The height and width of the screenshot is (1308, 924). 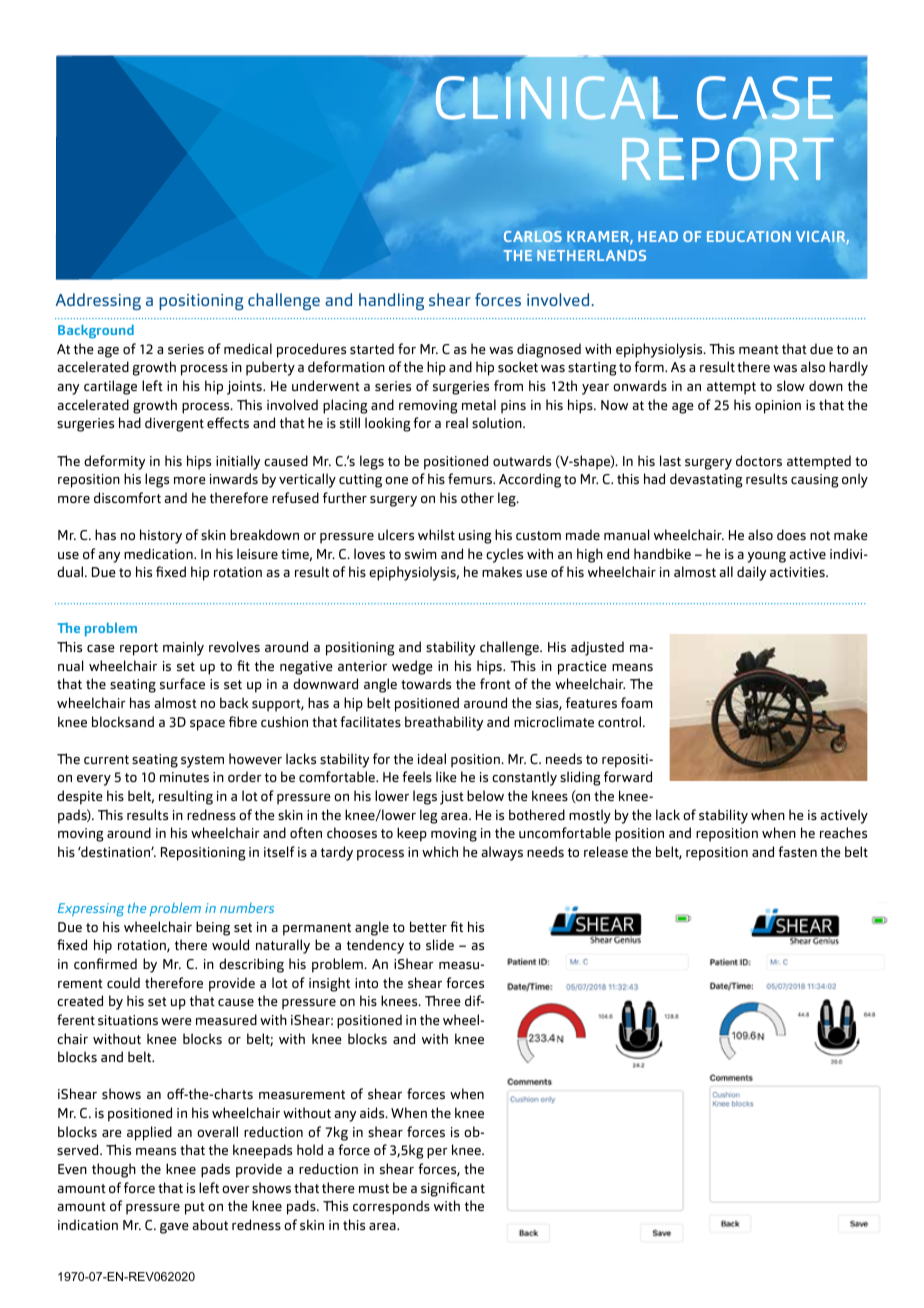 I want to click on mainly, so click(x=183, y=648).
